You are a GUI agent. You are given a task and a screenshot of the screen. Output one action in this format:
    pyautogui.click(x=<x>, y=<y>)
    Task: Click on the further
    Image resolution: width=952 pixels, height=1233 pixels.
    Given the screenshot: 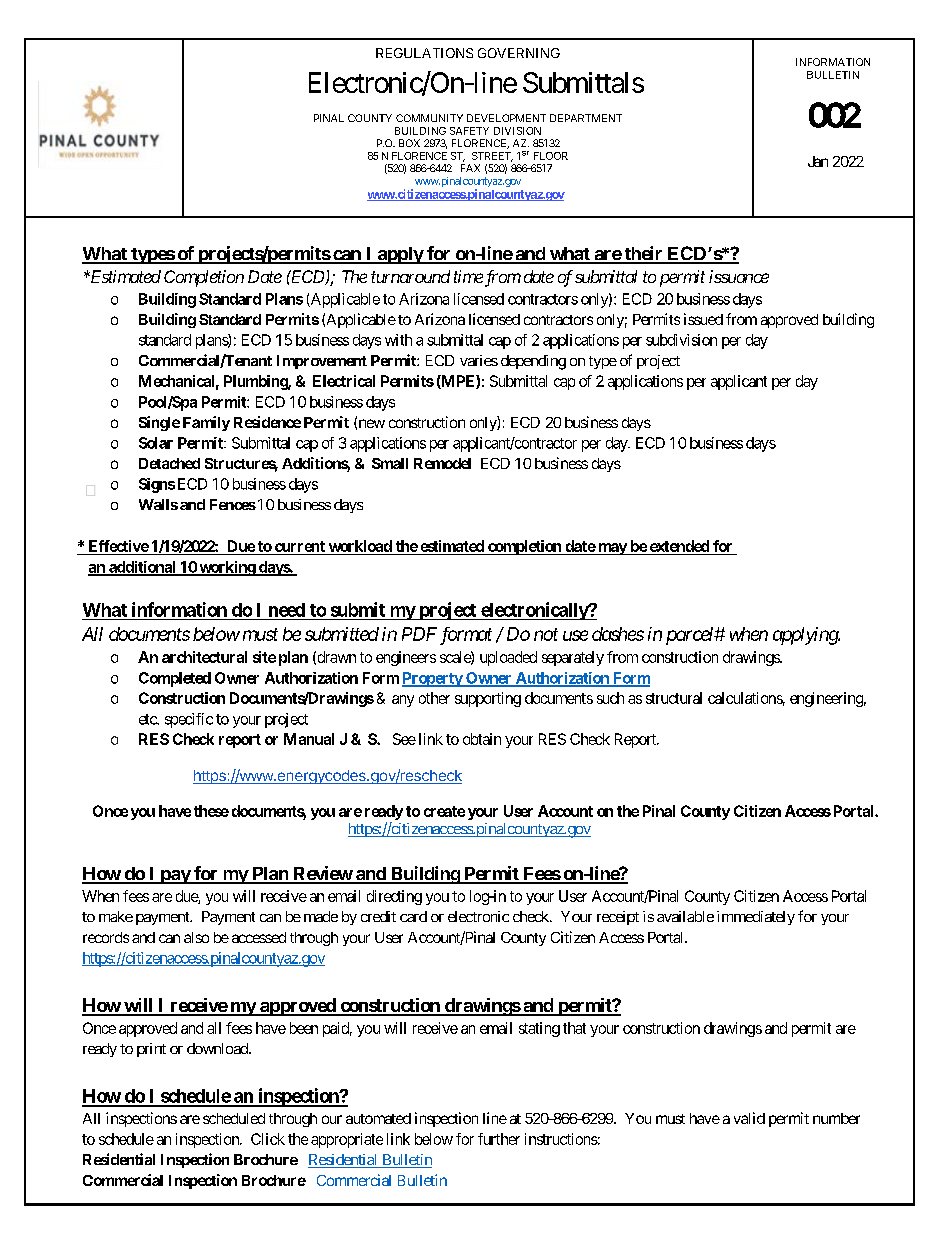 What is the action you would take?
    pyautogui.click(x=499, y=1139)
